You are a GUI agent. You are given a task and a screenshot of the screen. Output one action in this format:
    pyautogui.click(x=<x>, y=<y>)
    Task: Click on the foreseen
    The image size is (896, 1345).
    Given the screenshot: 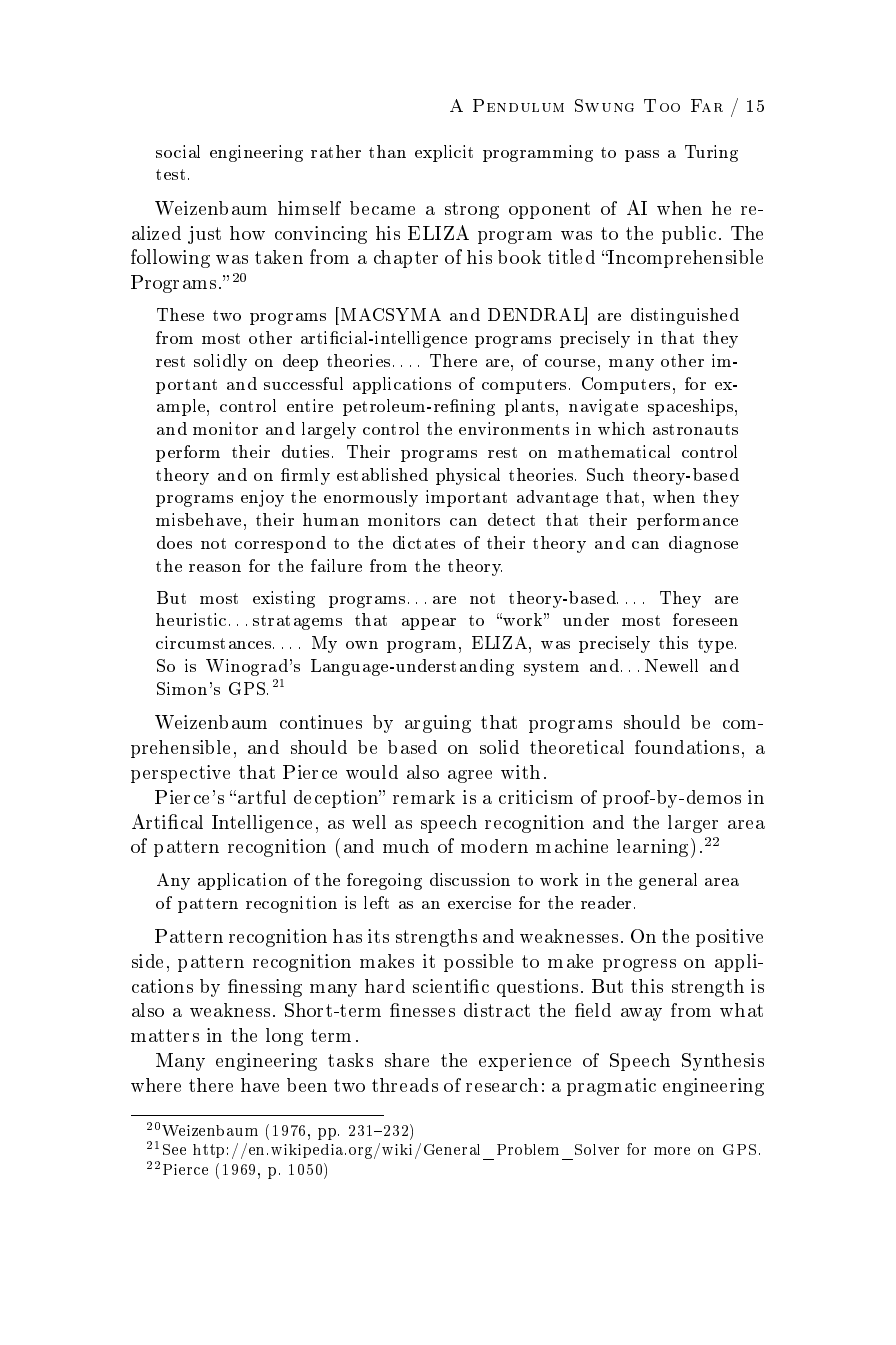 What is the action you would take?
    pyautogui.click(x=705, y=619)
